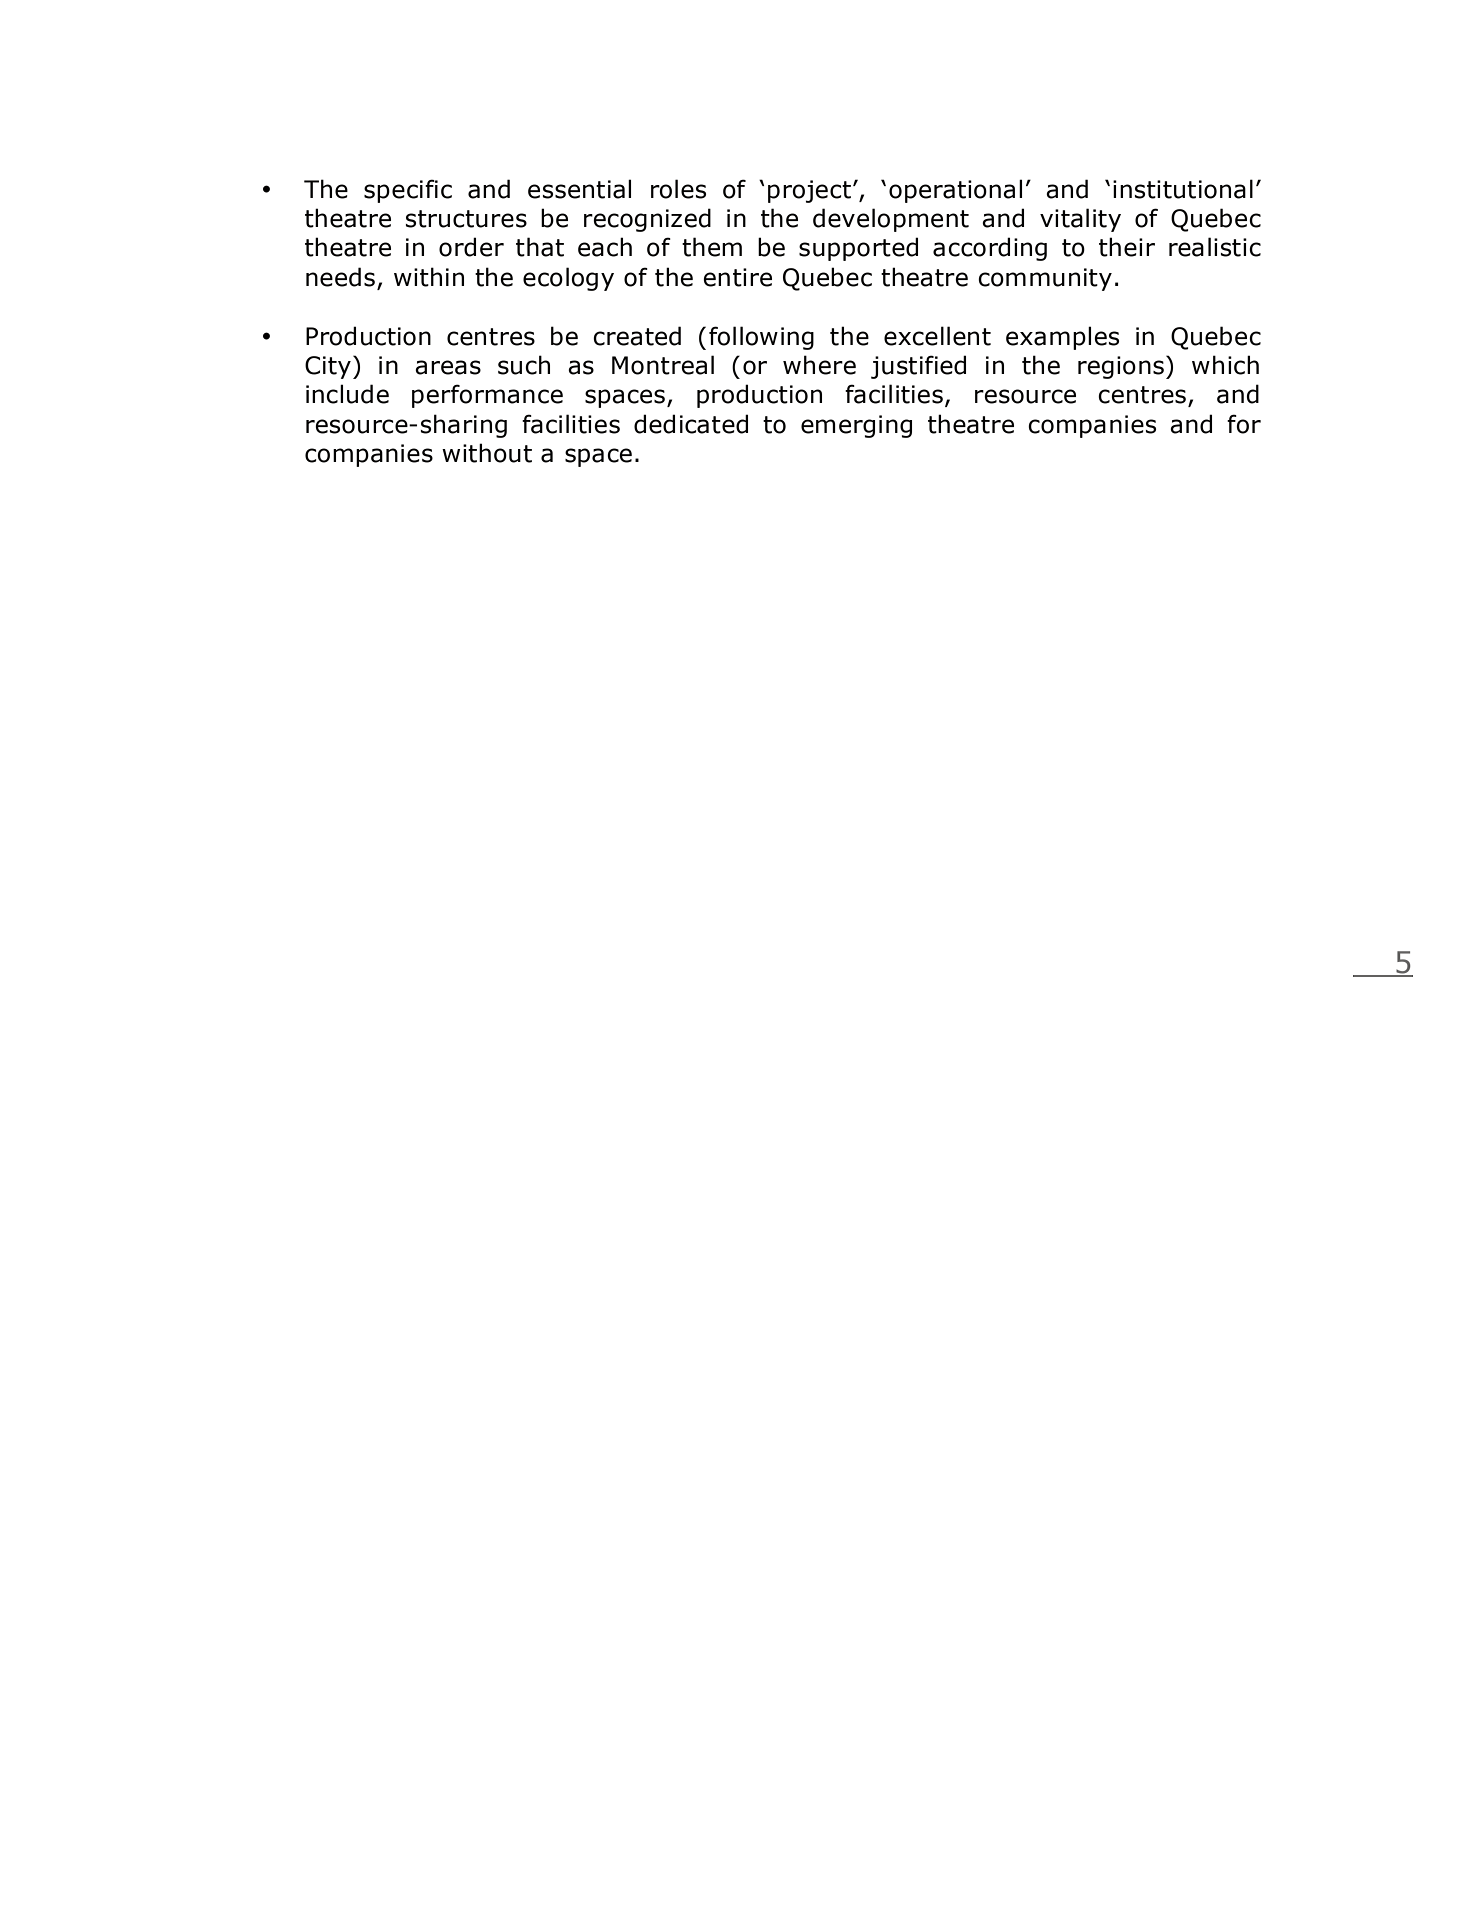 The height and width of the page is (1914, 1479). I want to click on entire, so click(737, 277).
